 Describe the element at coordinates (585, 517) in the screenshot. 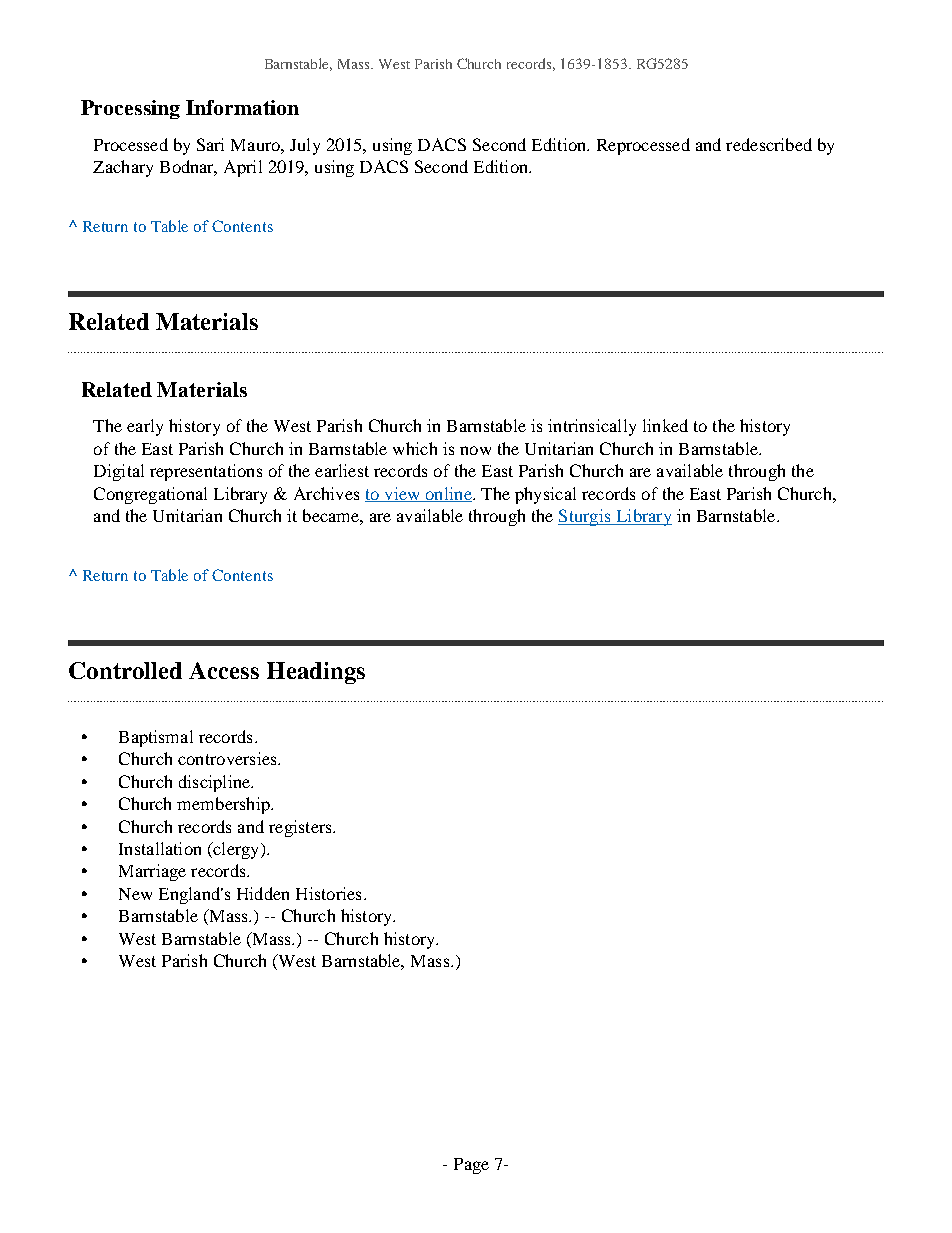

I see `Sturgis` at that location.
